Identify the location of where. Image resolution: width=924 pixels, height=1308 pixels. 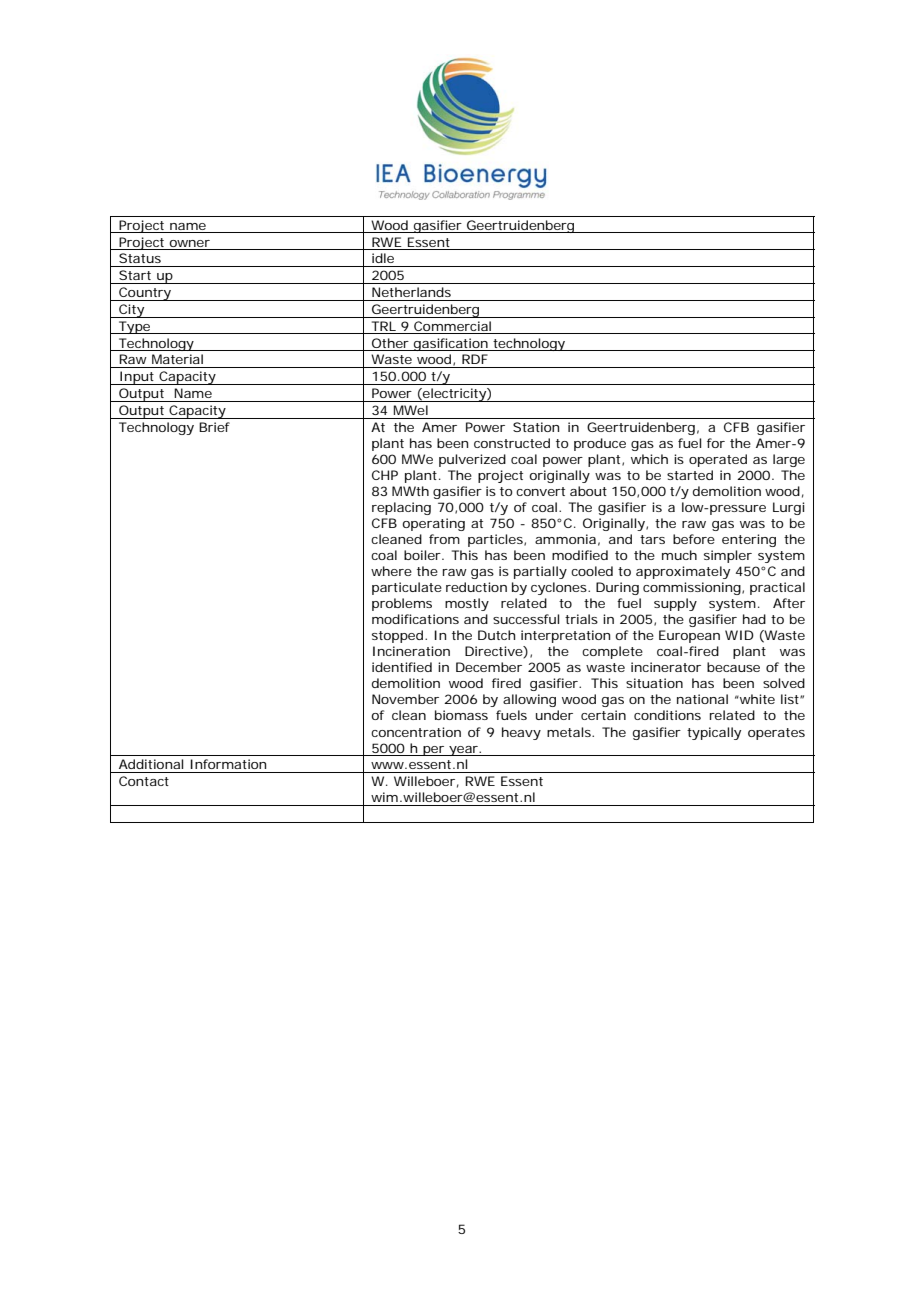
(391, 571).
